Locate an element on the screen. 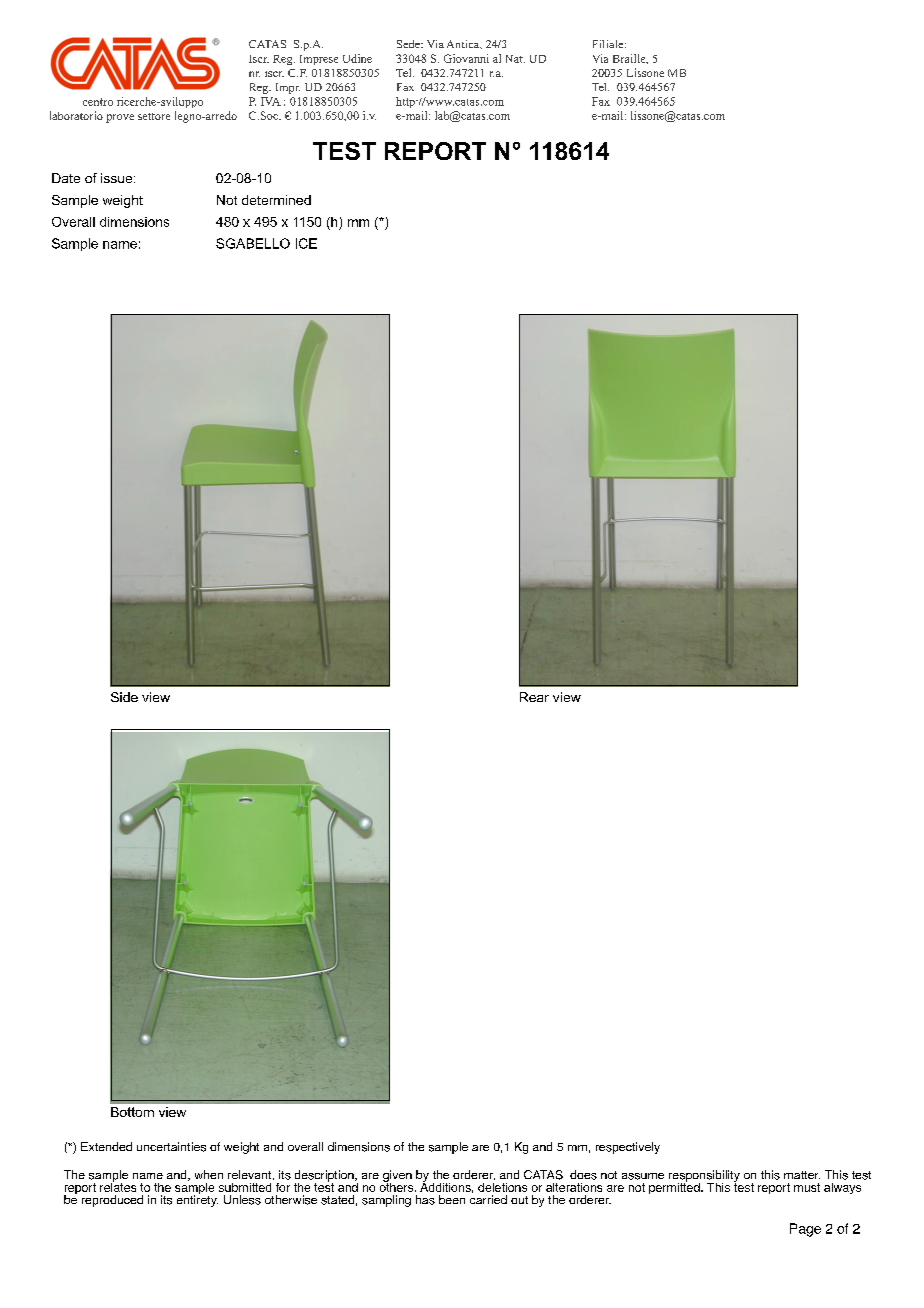 The height and width of the screenshot is (1308, 924). uncertainties is located at coordinates (171, 1147).
